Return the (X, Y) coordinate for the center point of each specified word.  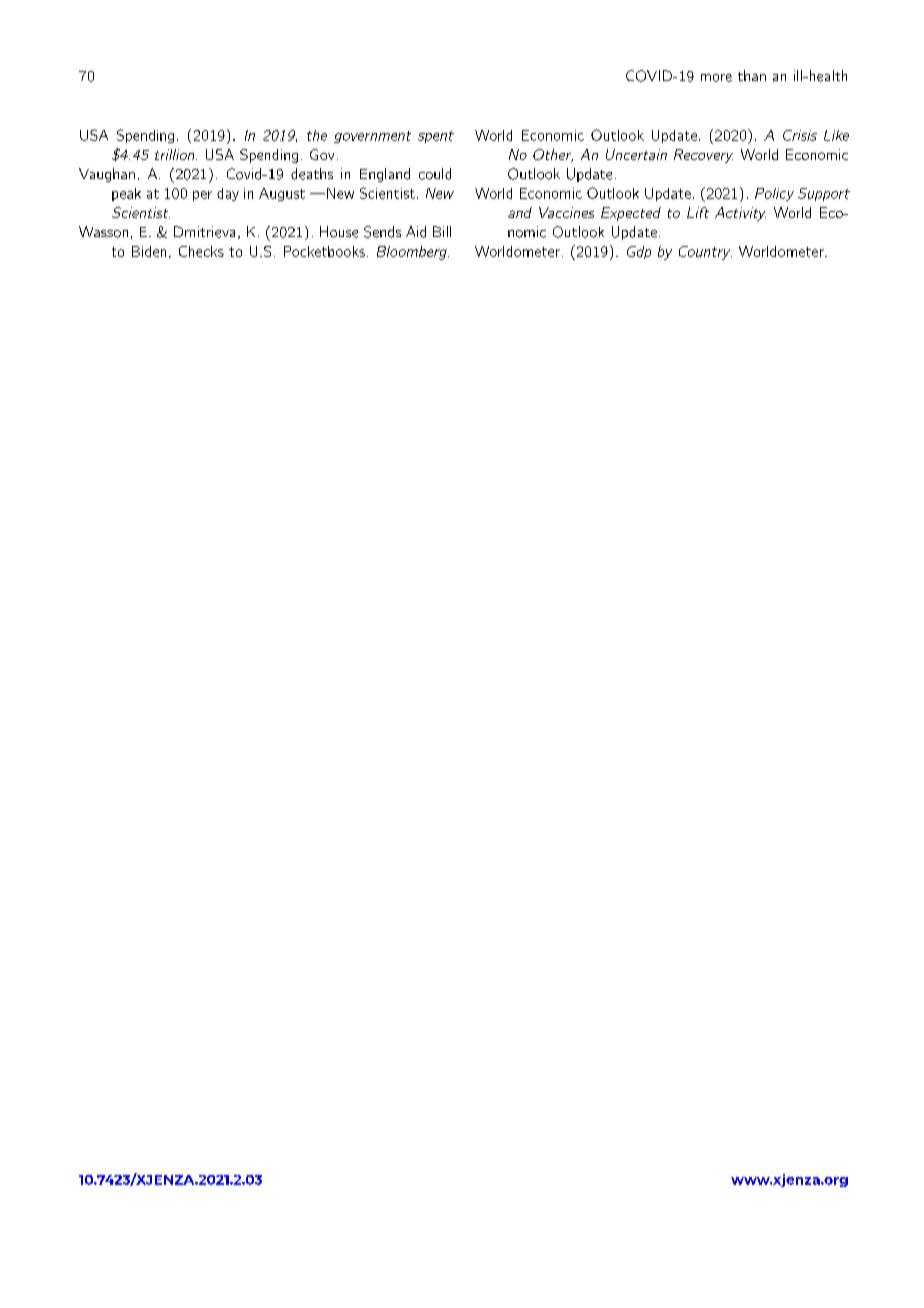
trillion (176, 154)
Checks (201, 251)
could (435, 174)
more (716, 78)
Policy (774, 194)
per (202, 196)
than (752, 75)
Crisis (800, 135)
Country (705, 253)
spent (436, 137)
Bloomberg (413, 253)
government (372, 137)
